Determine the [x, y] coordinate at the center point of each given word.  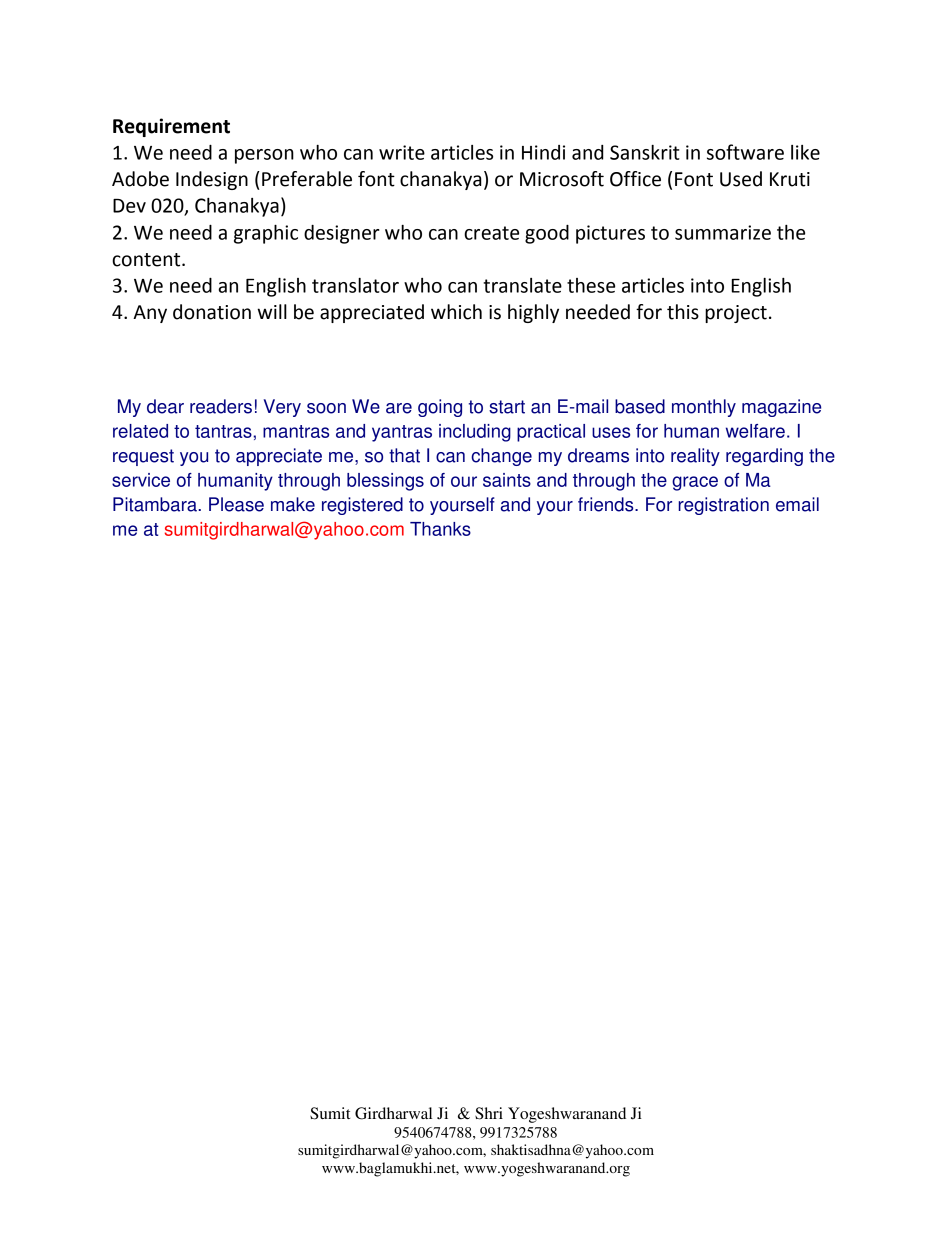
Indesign [212, 180]
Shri [489, 1113]
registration [723, 506]
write [402, 152]
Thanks [440, 529]
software [745, 152]
